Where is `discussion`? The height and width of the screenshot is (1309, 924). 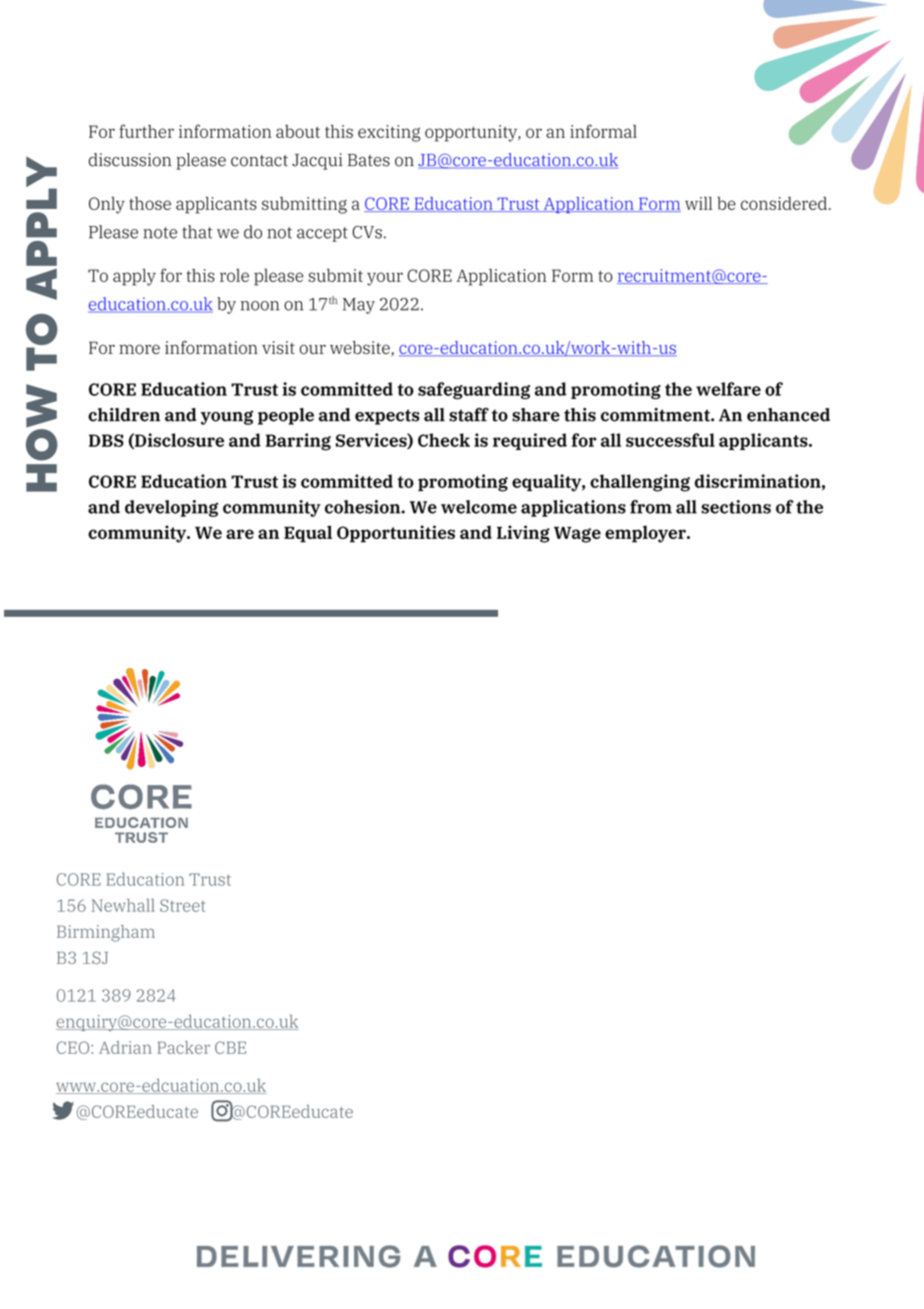 discussion is located at coordinates (130, 160).
